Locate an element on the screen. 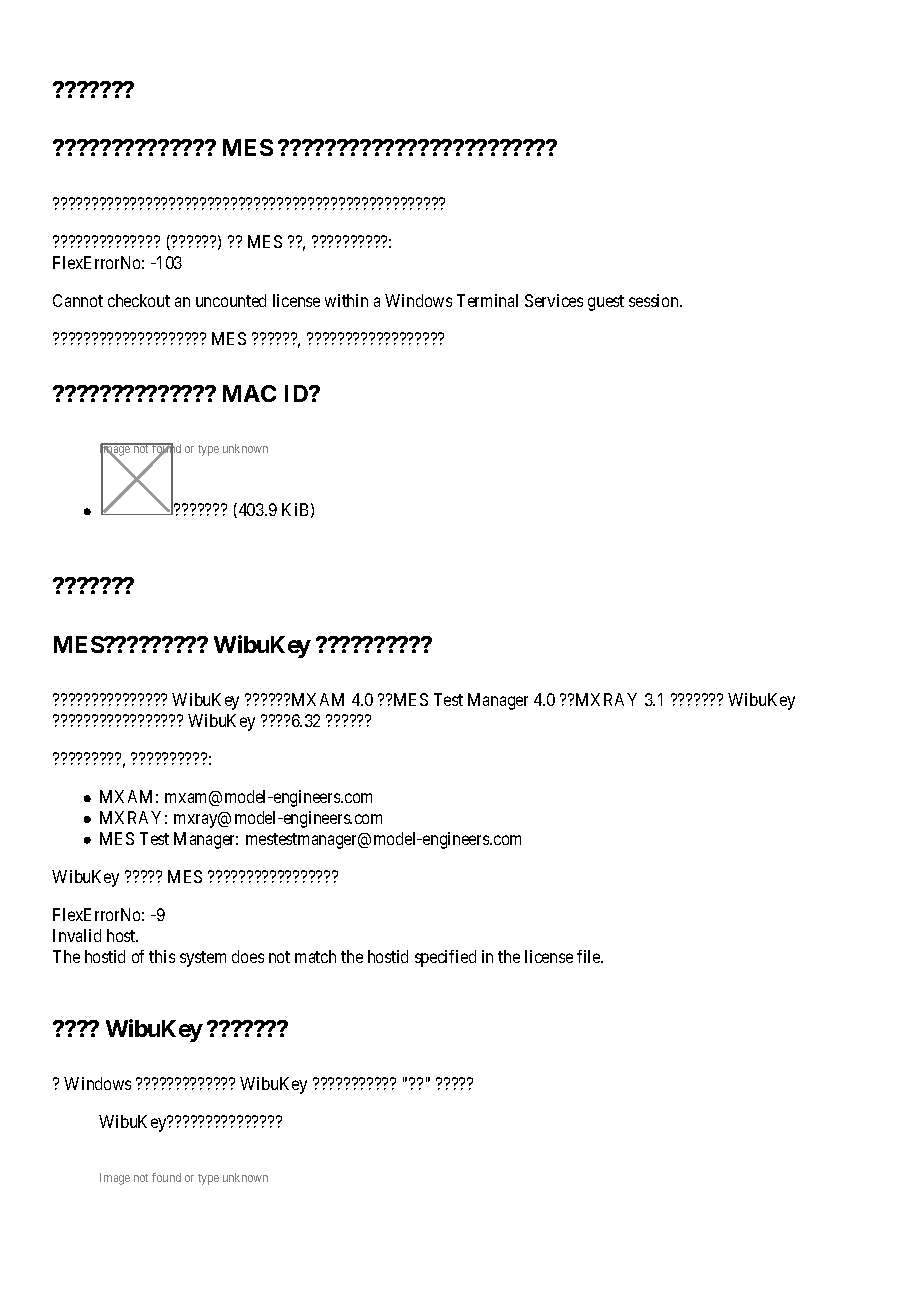 The height and width of the screenshot is (1308, 924). guest is located at coordinates (606, 303).
